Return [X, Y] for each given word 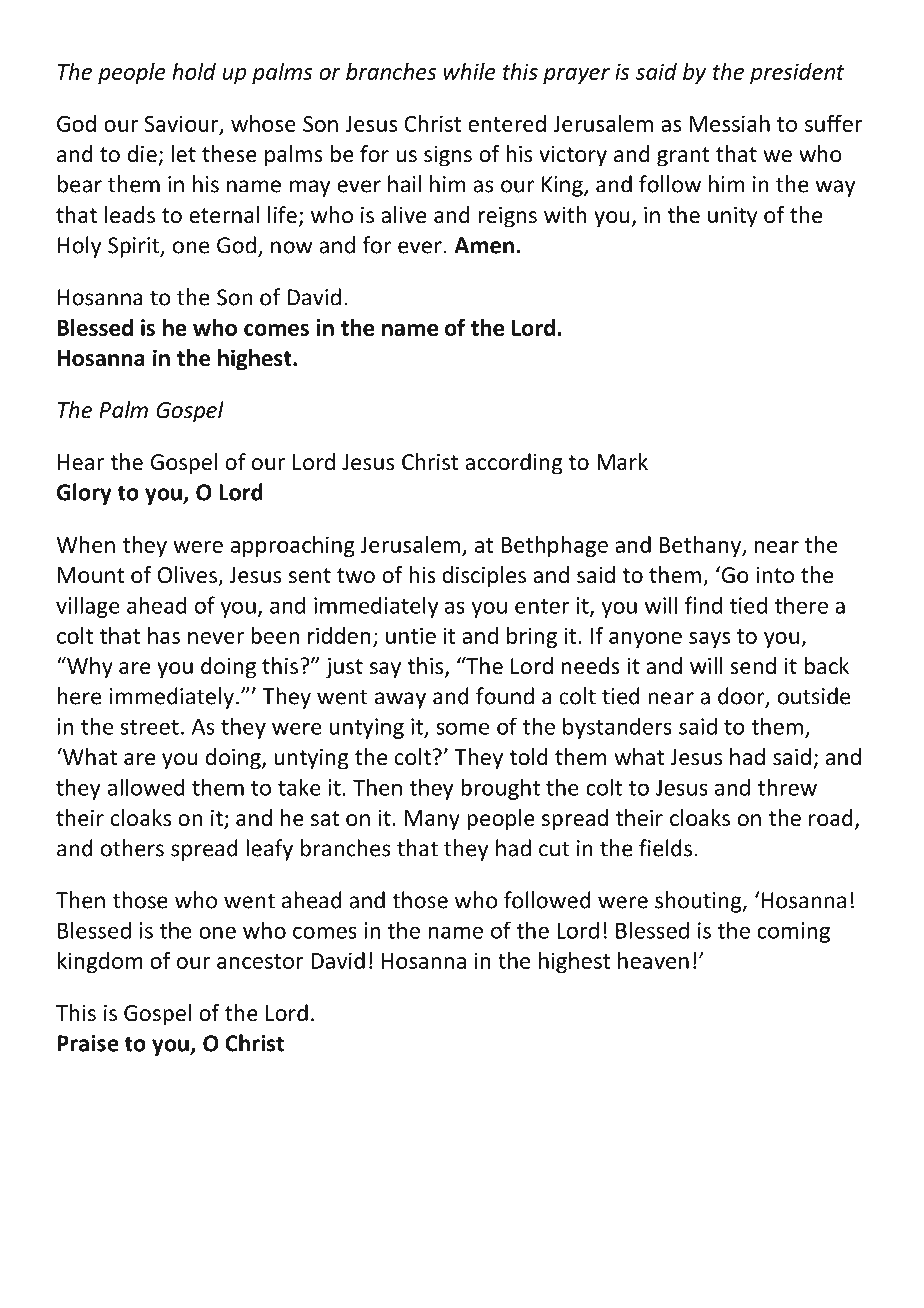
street [149, 727]
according [513, 464]
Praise [88, 1043]
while [470, 71]
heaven [653, 960]
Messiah [730, 123]
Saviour [182, 124]
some [462, 728]
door [742, 697]
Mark [622, 462]
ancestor [260, 961]
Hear [81, 462]
